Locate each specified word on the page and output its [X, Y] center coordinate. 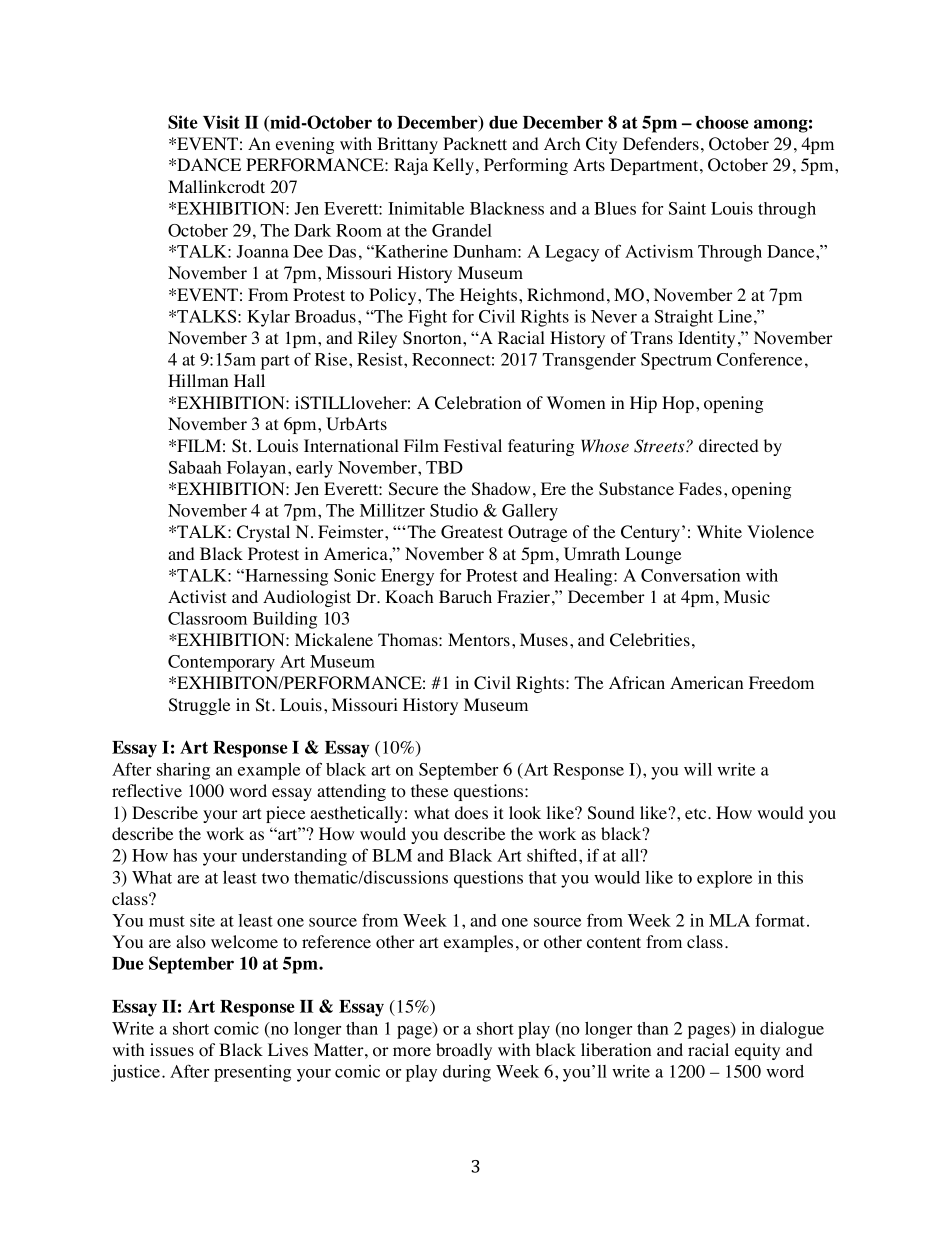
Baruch [465, 596]
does [471, 813]
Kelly [453, 166]
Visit [221, 122]
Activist [197, 596]
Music [747, 596]
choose [722, 122]
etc [697, 813]
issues [172, 1050]
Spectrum [676, 361]
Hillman [198, 380]
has [185, 855]
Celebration [478, 403]
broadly [464, 1051]
